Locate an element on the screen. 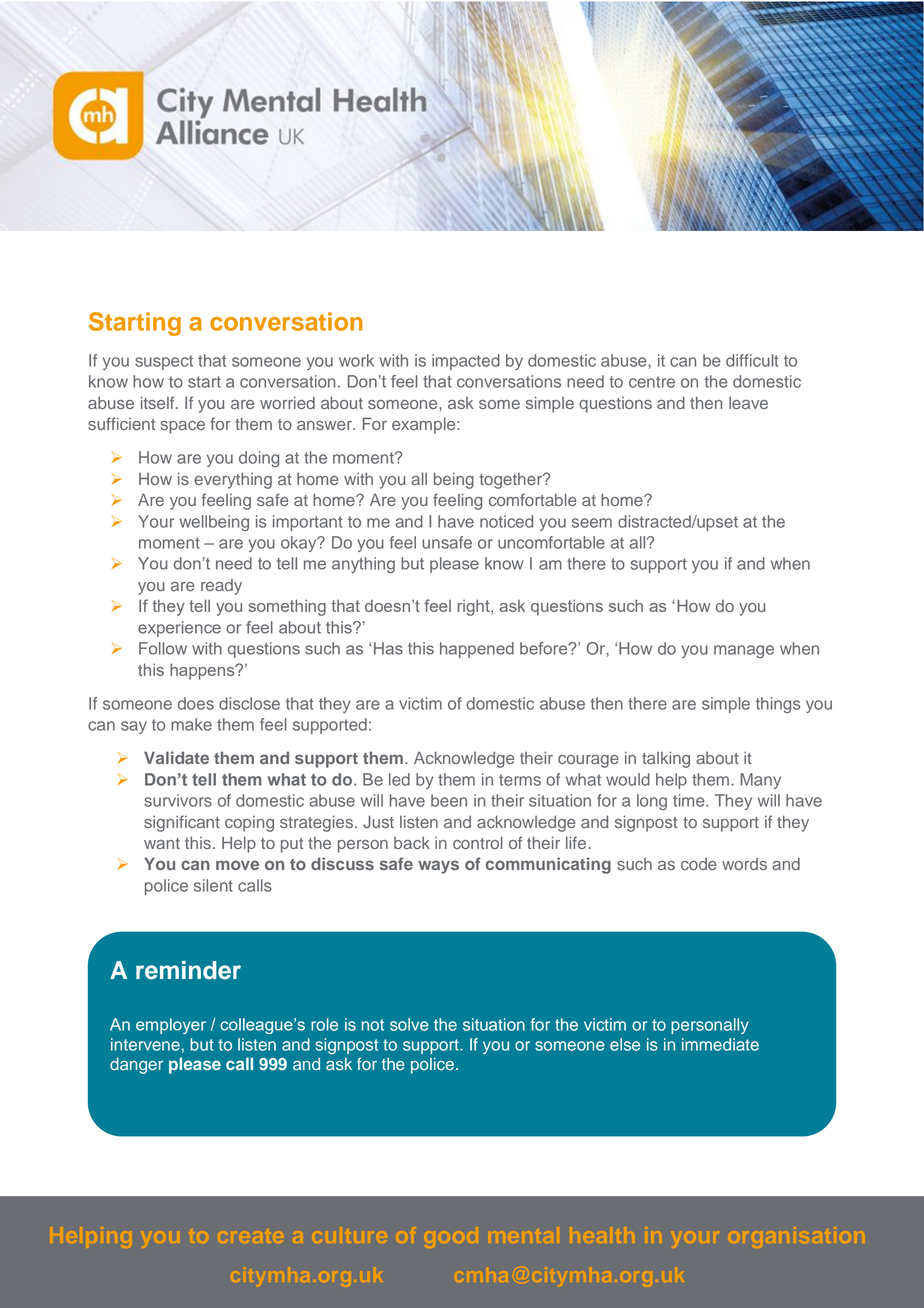 The height and width of the screenshot is (1308, 924). employer is located at coordinates (171, 1026).
